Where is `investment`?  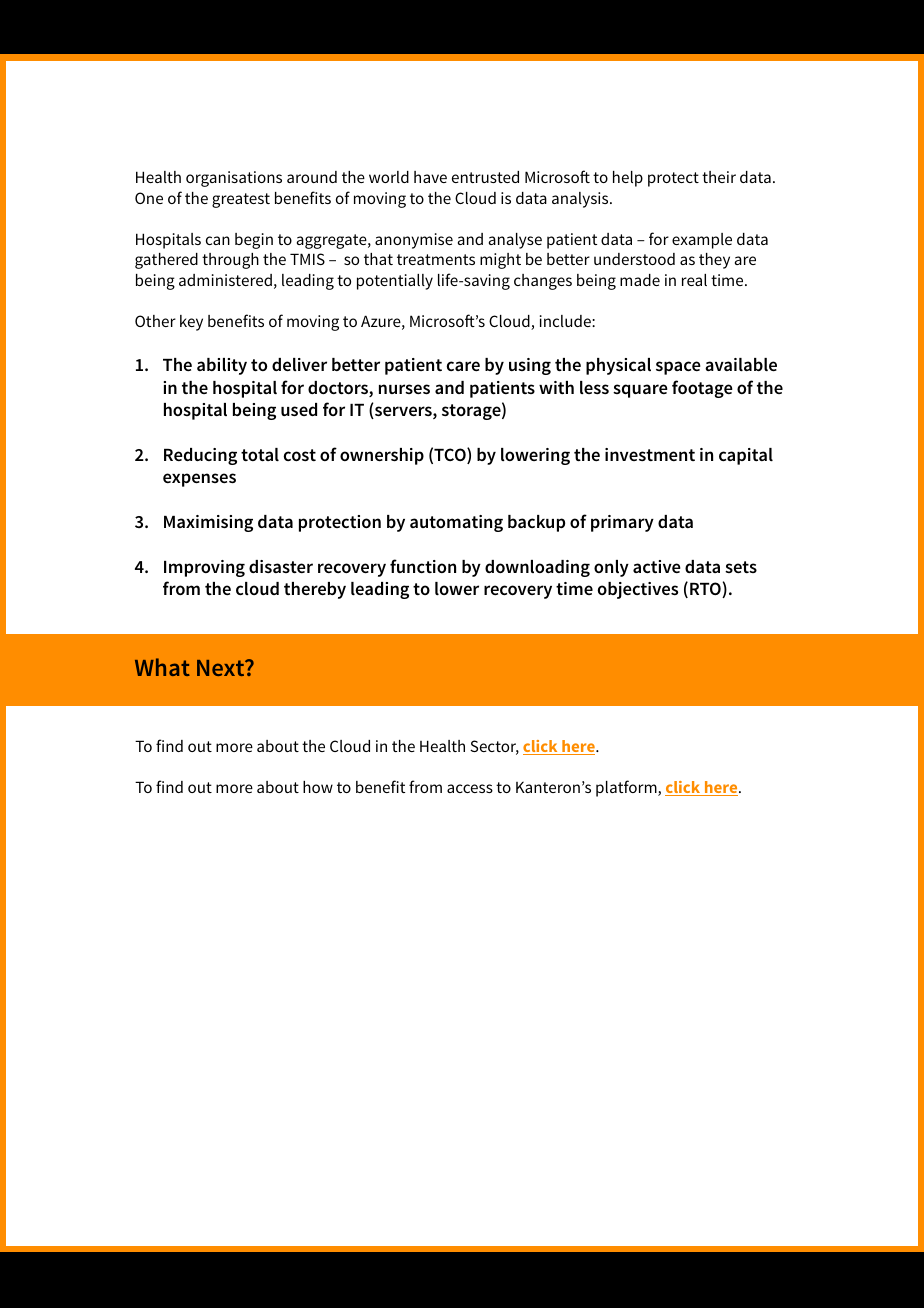 investment is located at coordinates (650, 454).
